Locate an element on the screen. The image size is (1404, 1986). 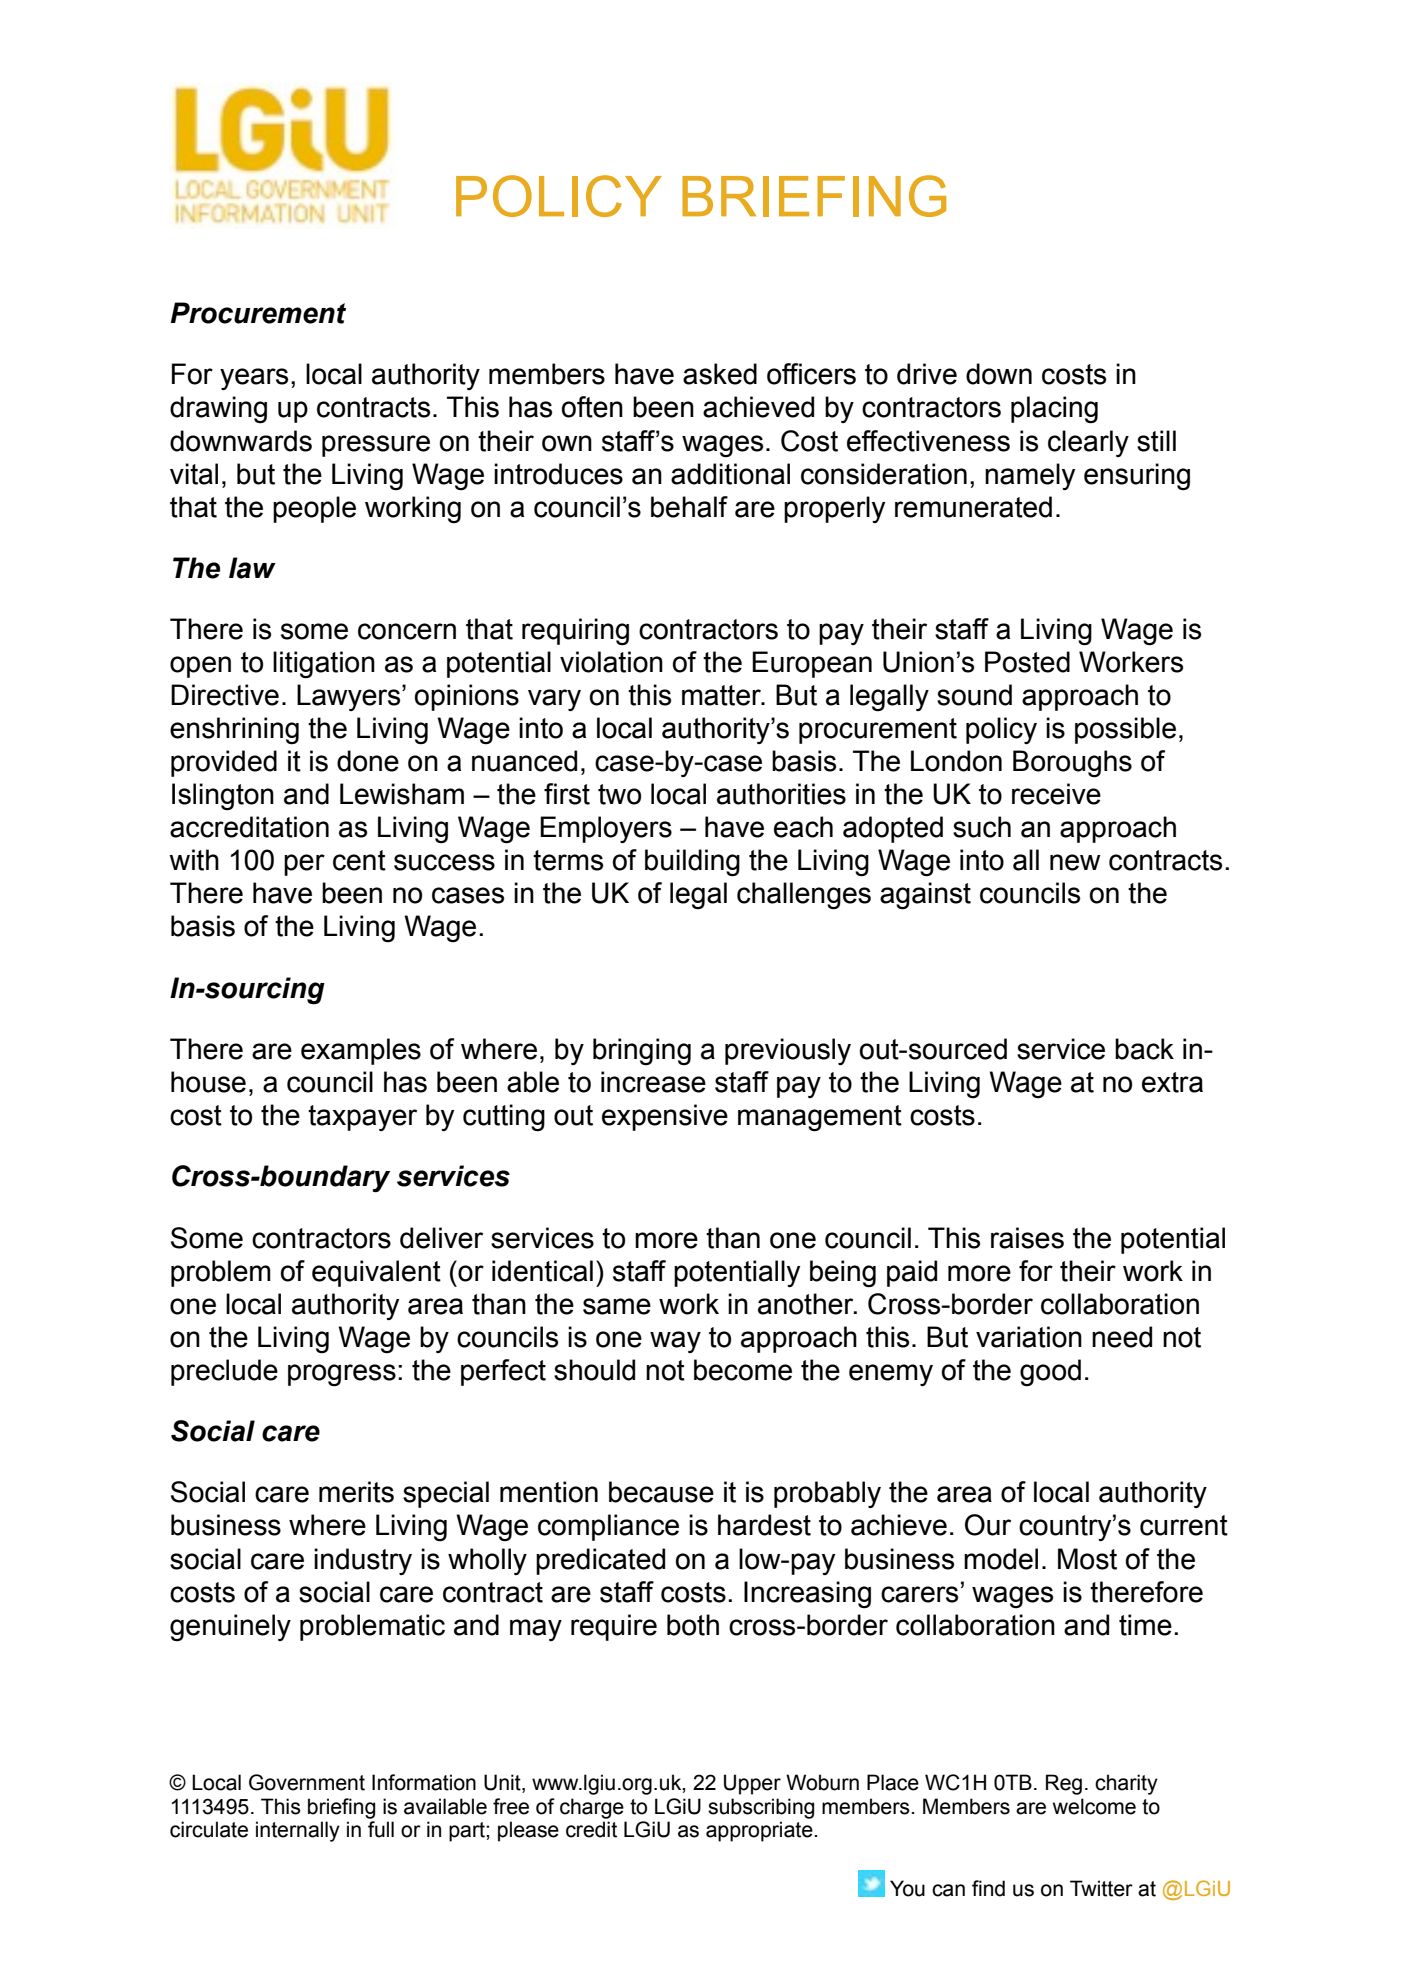
appropriate is located at coordinates (760, 1831).
